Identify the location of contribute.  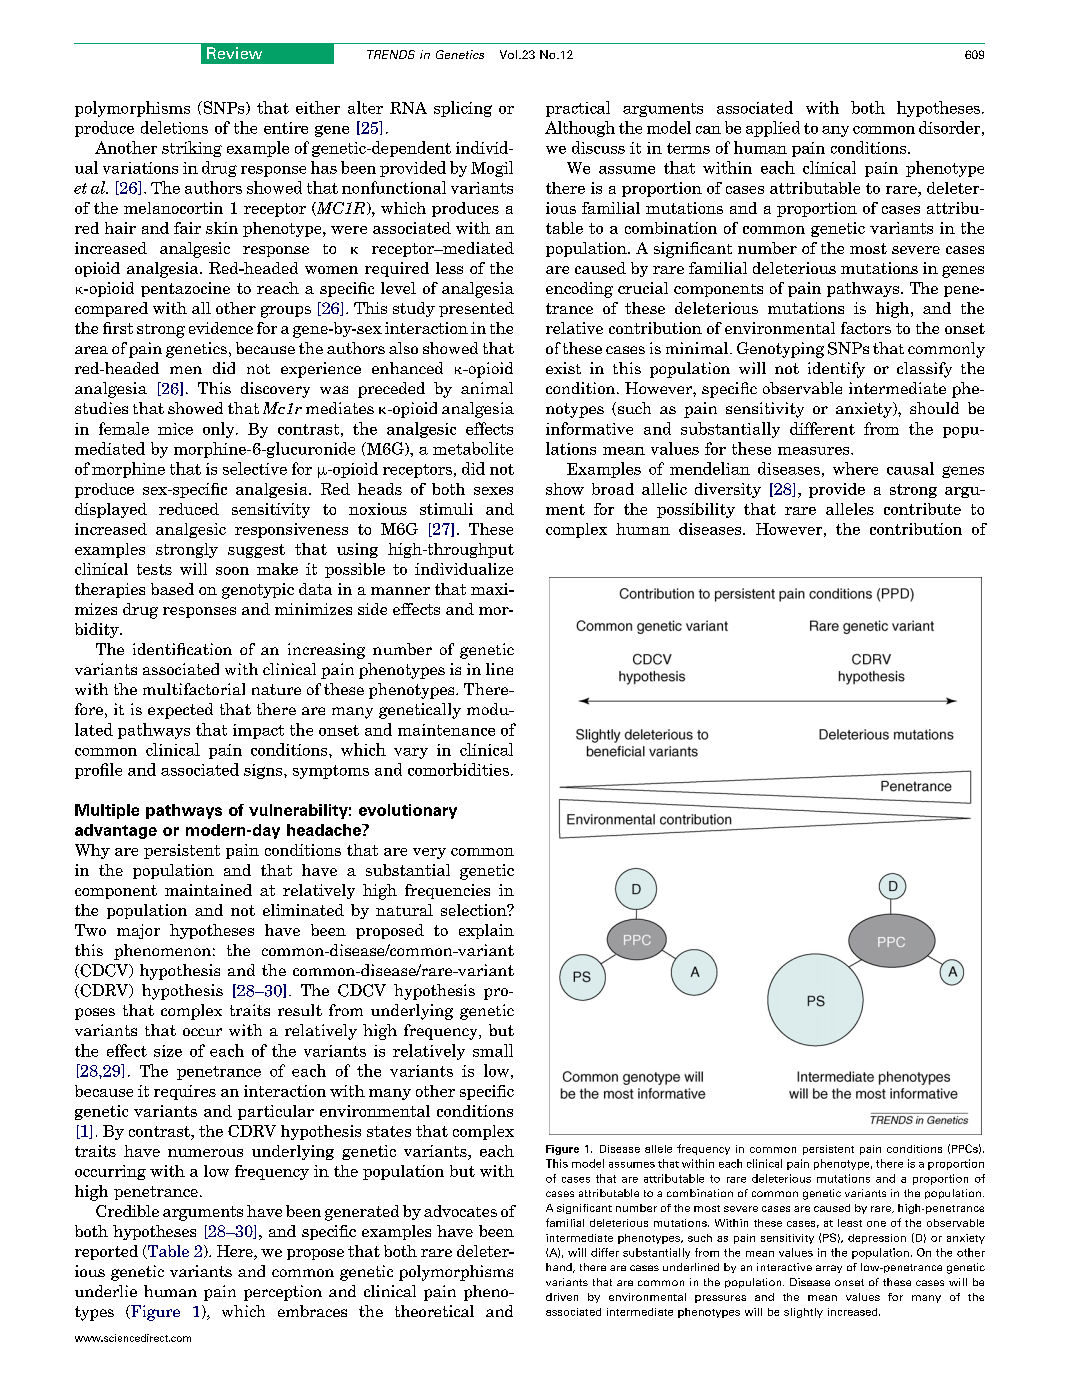
(922, 509).
